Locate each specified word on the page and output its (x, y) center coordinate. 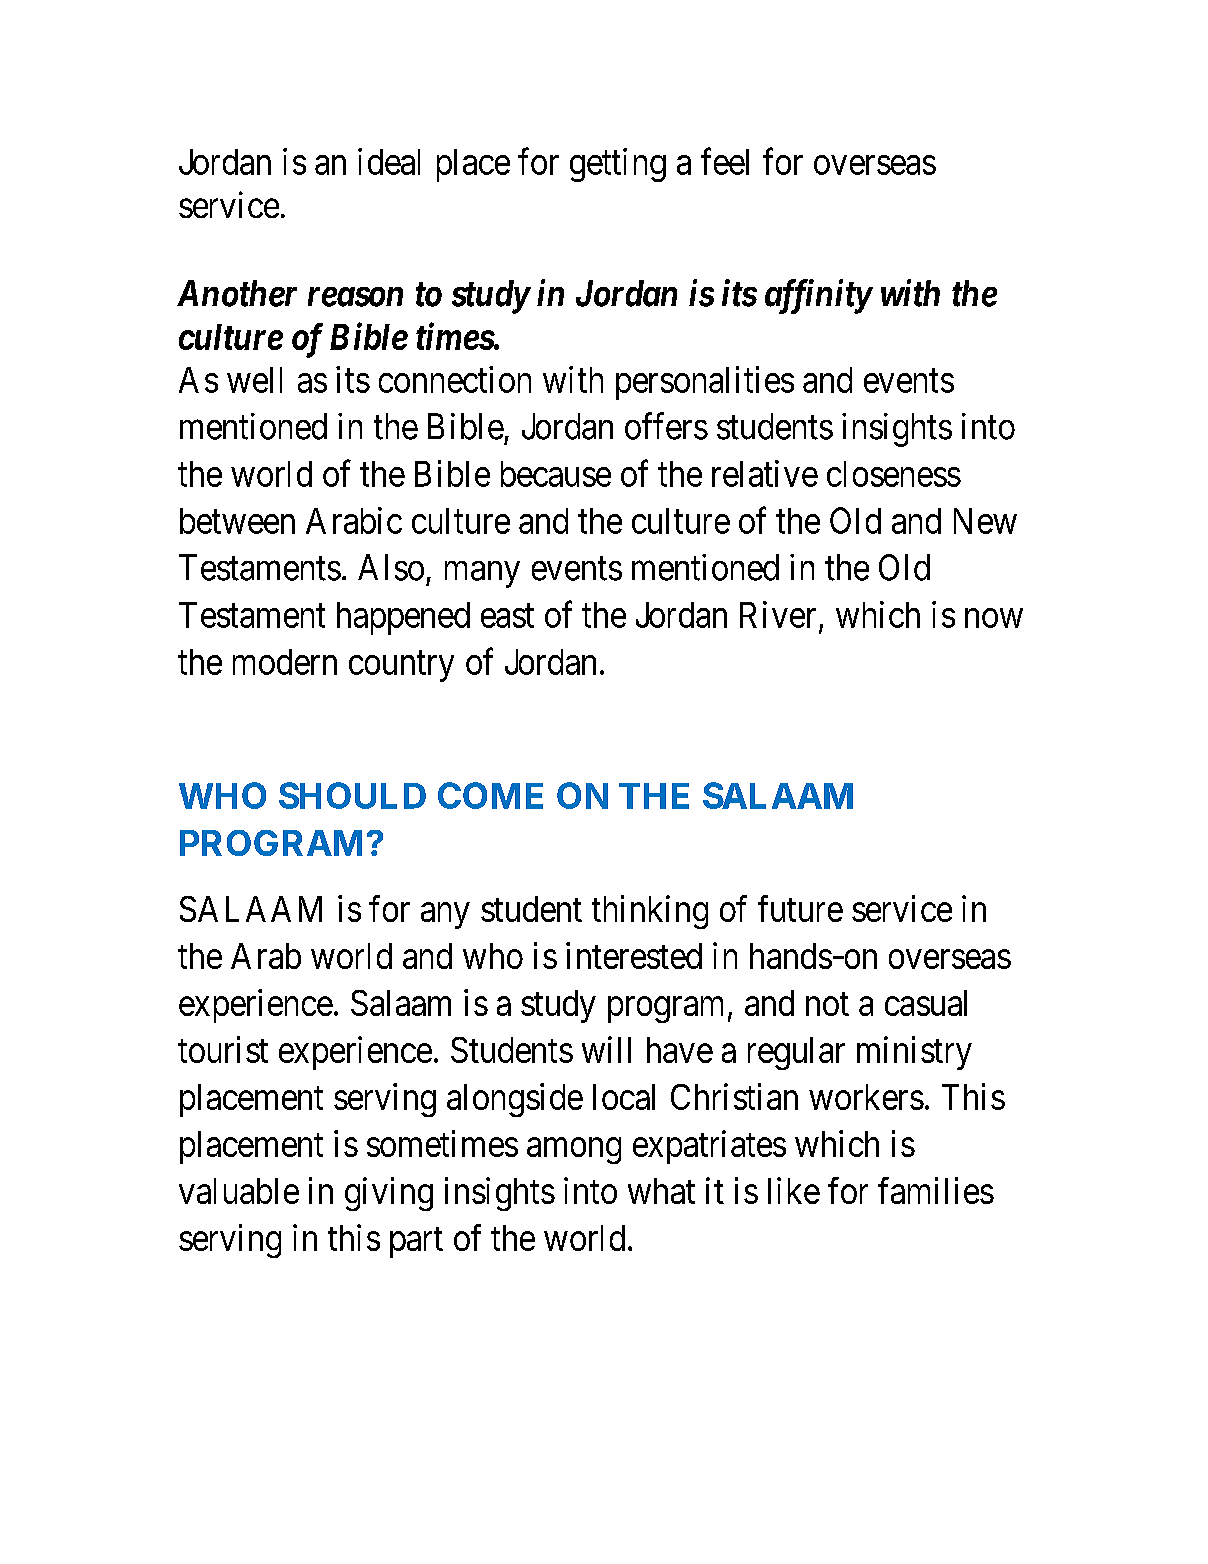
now (994, 618)
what (661, 1191)
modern (285, 662)
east (507, 616)
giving (389, 1194)
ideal (389, 161)
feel (725, 161)
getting (618, 165)
